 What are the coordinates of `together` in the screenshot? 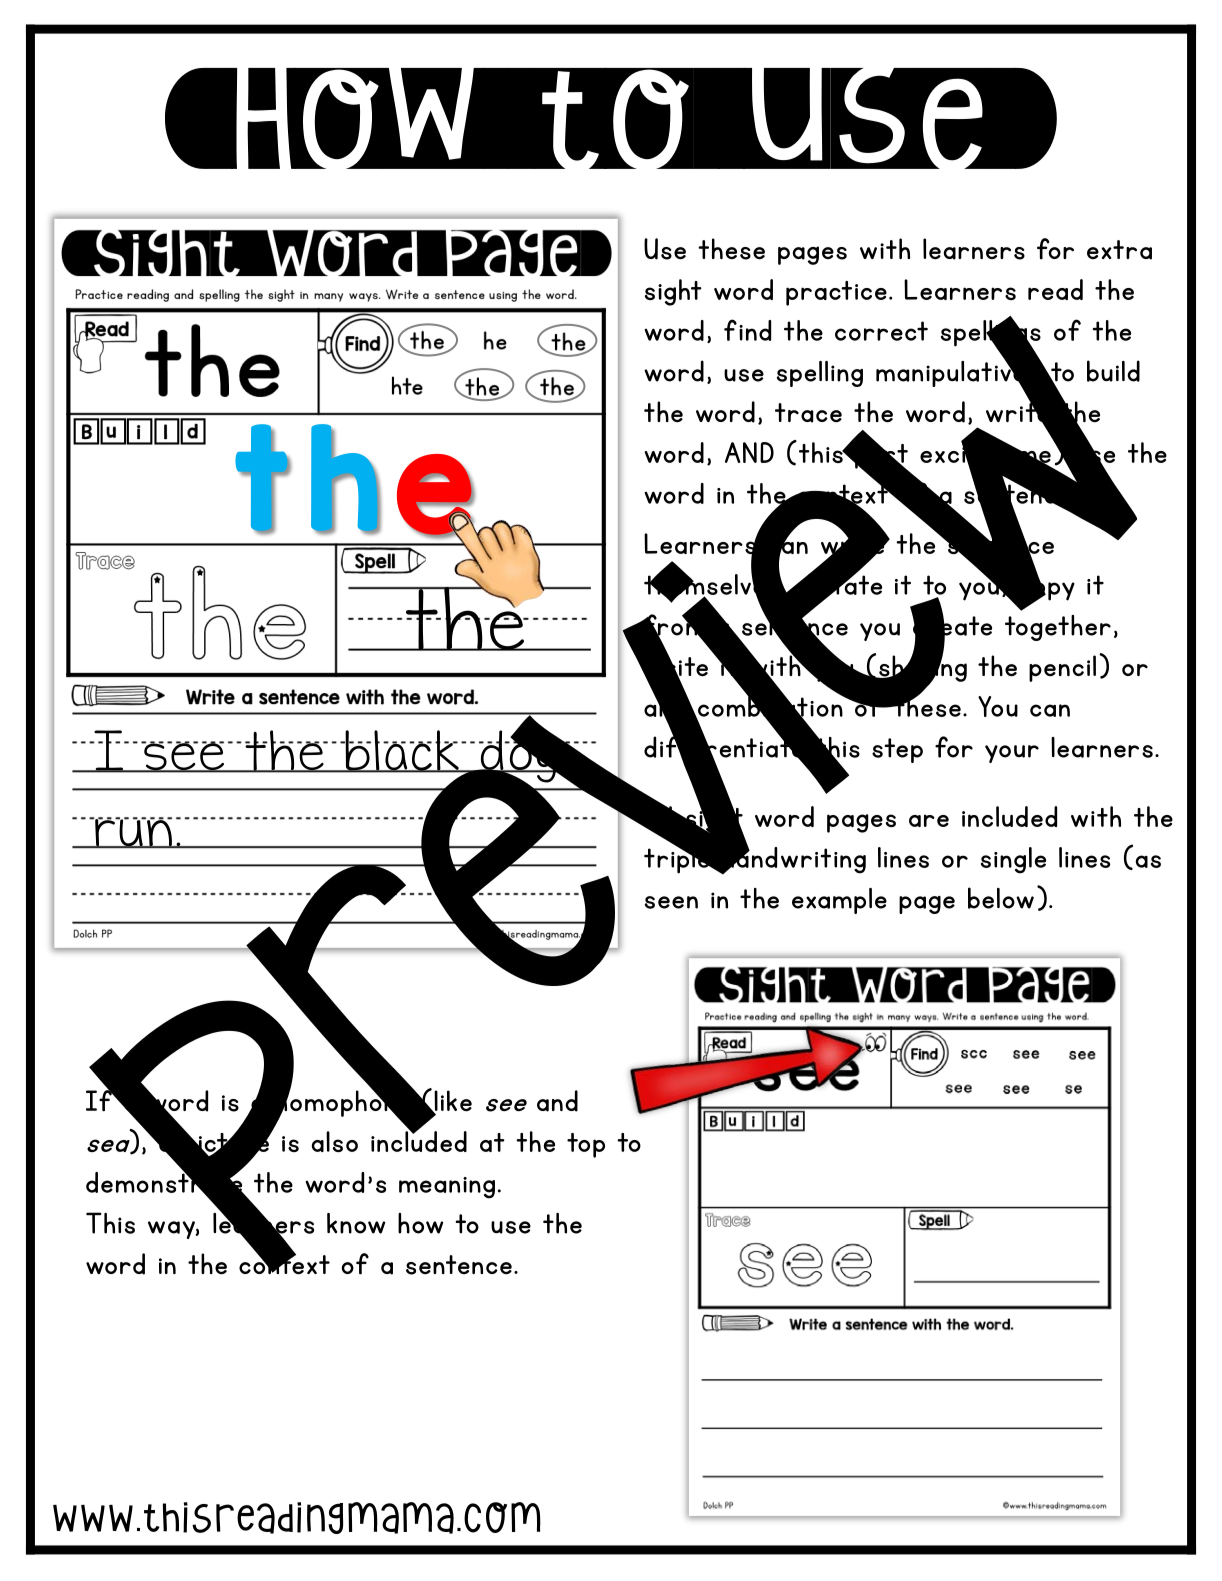 It's located at (1058, 628).
